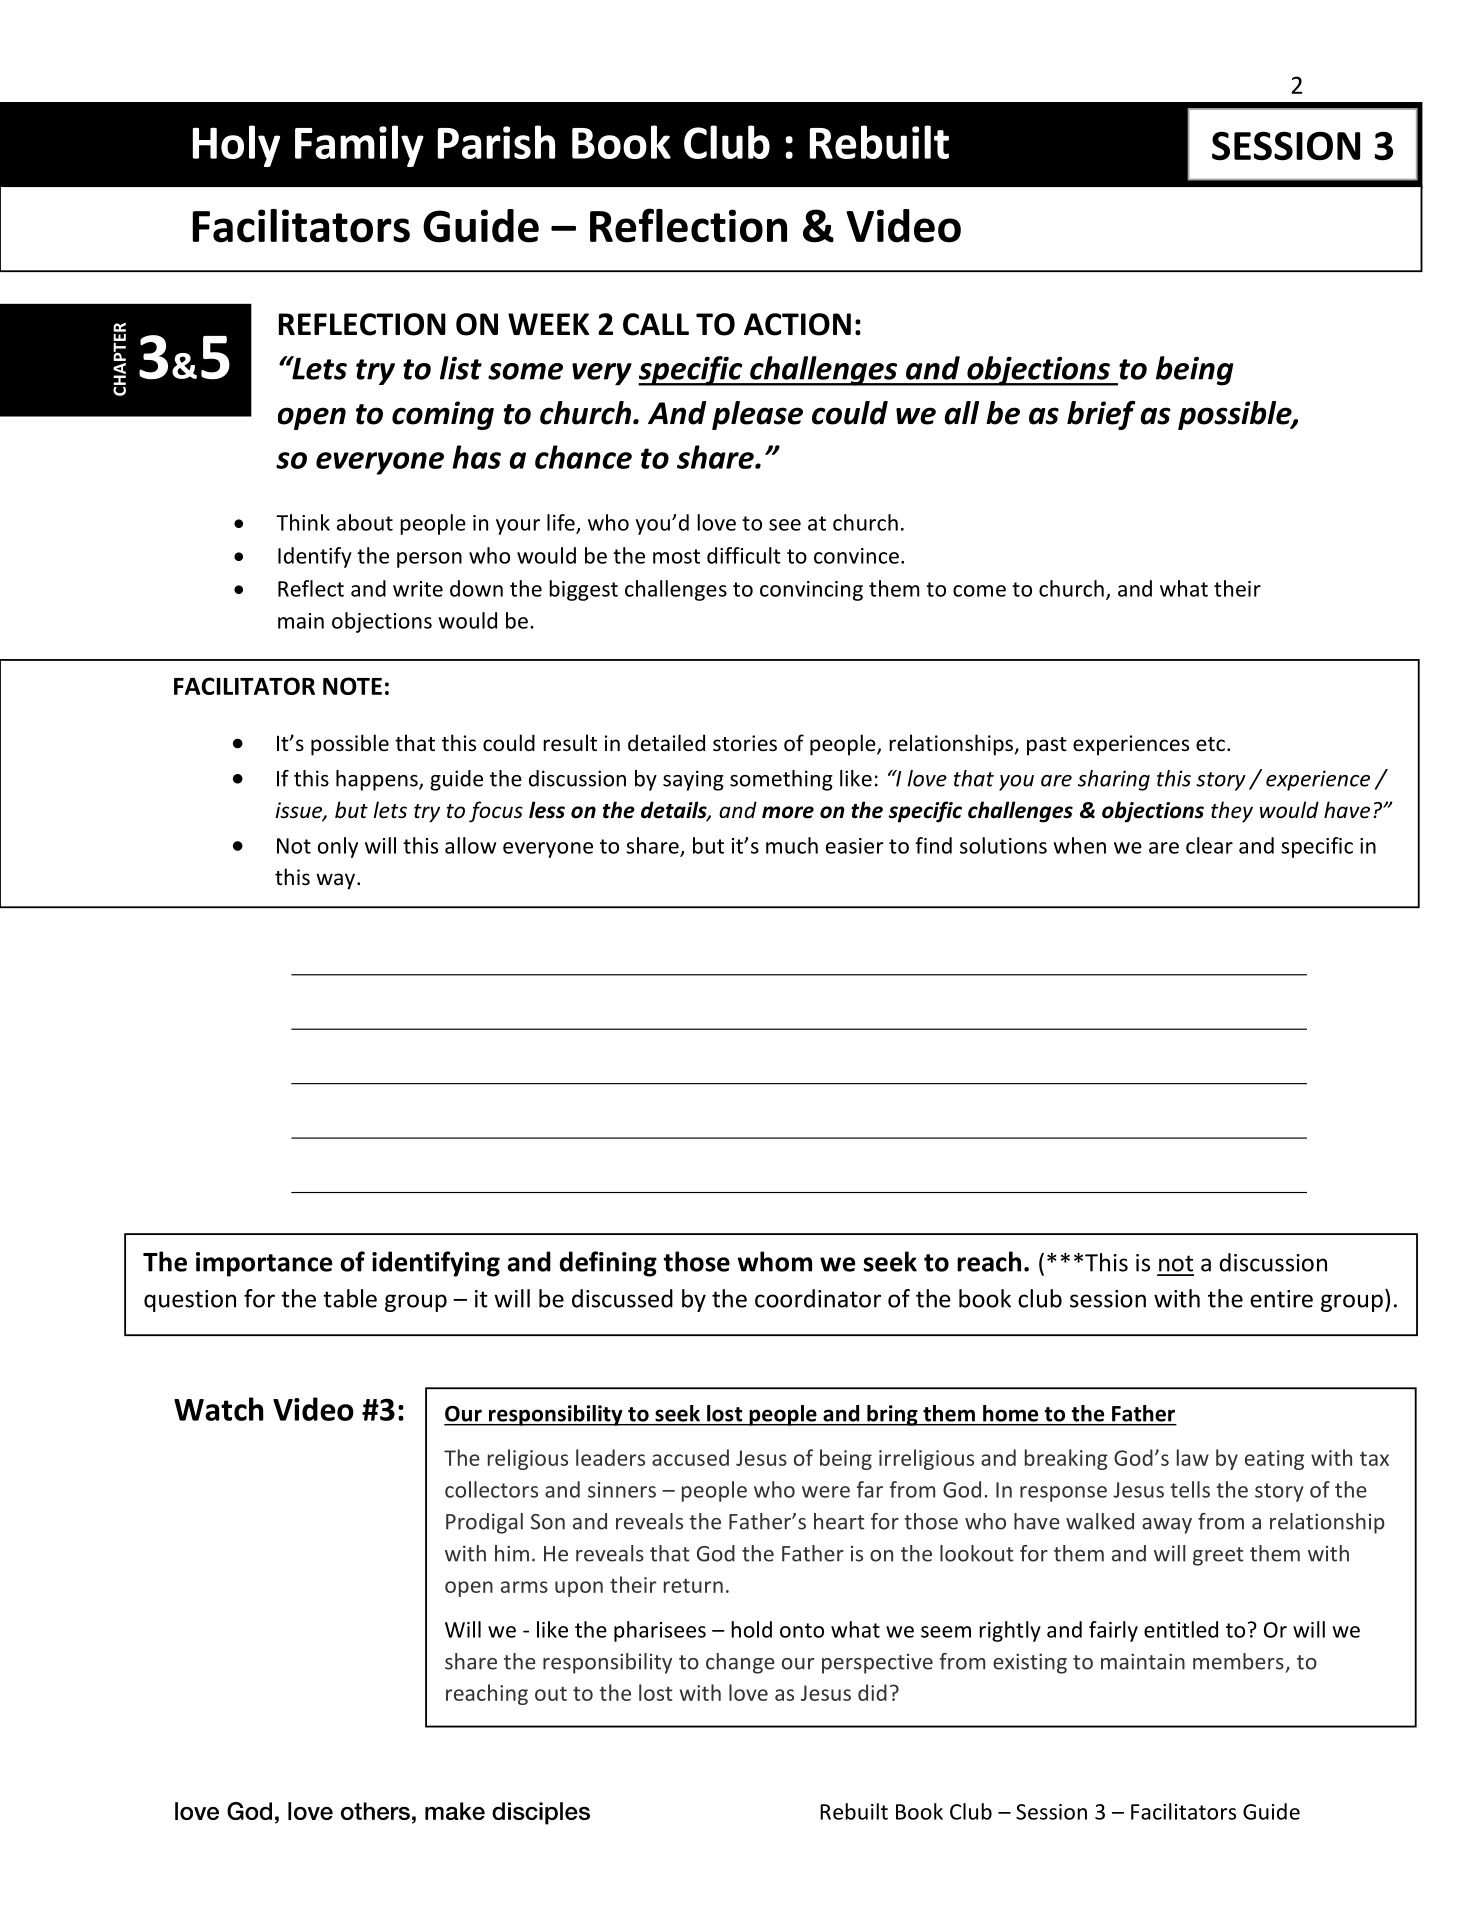 The image size is (1477, 1911). What do you see at coordinates (338, 847) in the image?
I see `only` at bounding box center [338, 847].
